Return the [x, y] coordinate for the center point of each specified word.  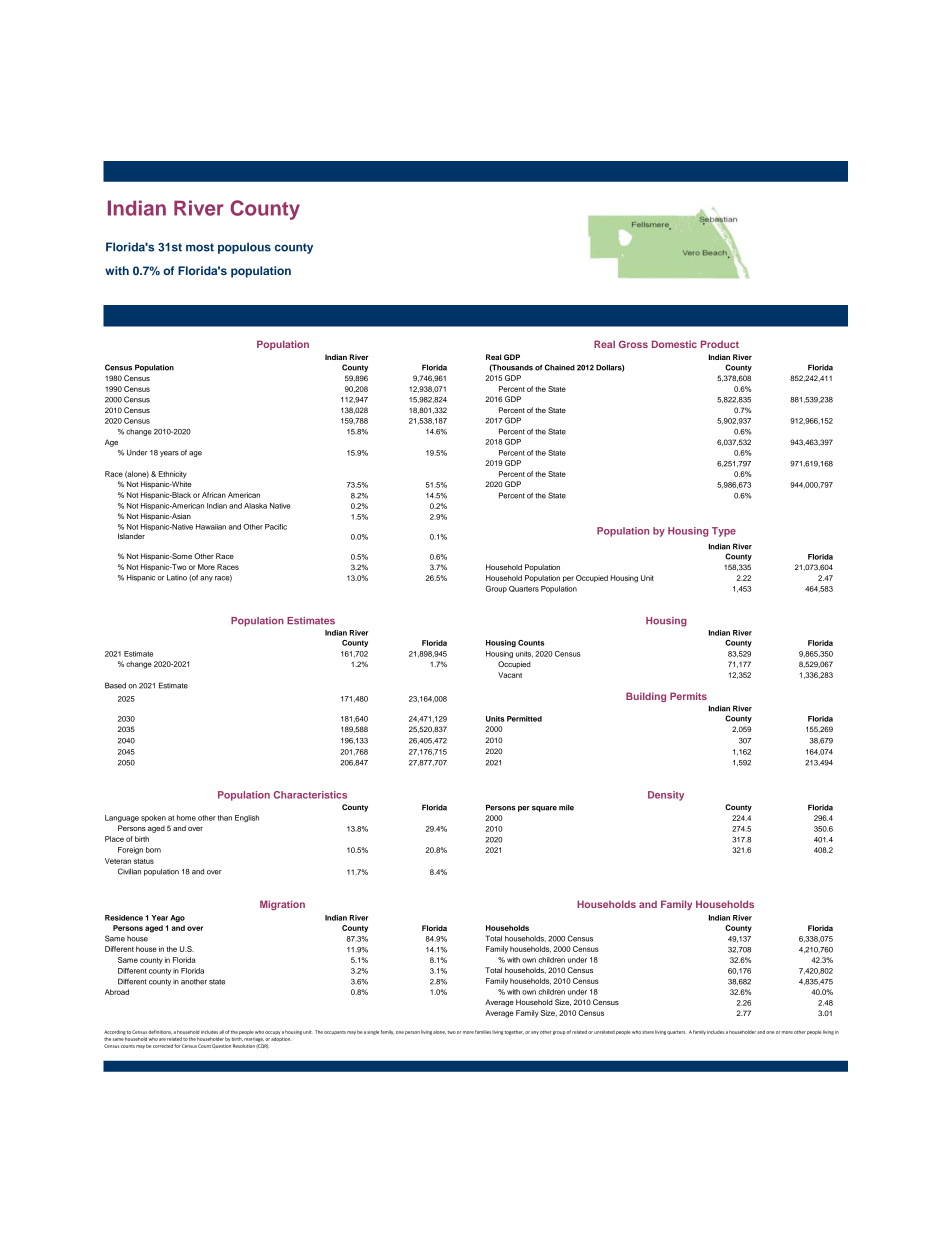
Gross [633, 344]
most [200, 247]
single [373, 1032]
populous [244, 248]
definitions [160, 1032]
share [648, 1032]
